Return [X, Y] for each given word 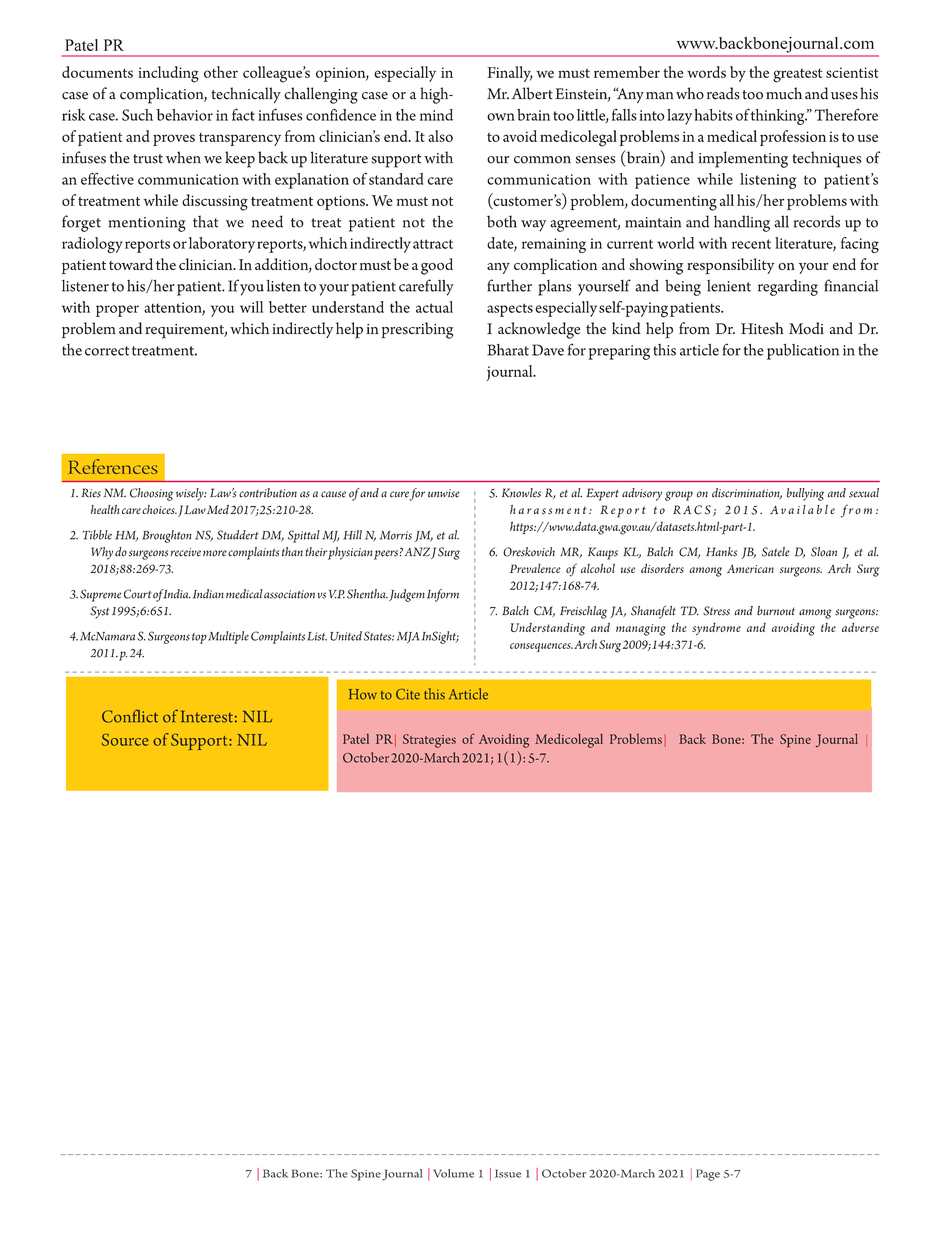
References [113, 466]
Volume [453, 1173]
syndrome [716, 629]
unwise [444, 493]
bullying [805, 494]
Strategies [429, 741]
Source [125, 740]
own [501, 117]
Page [708, 1175]
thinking [779, 117]
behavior [184, 115]
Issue [508, 1173]
